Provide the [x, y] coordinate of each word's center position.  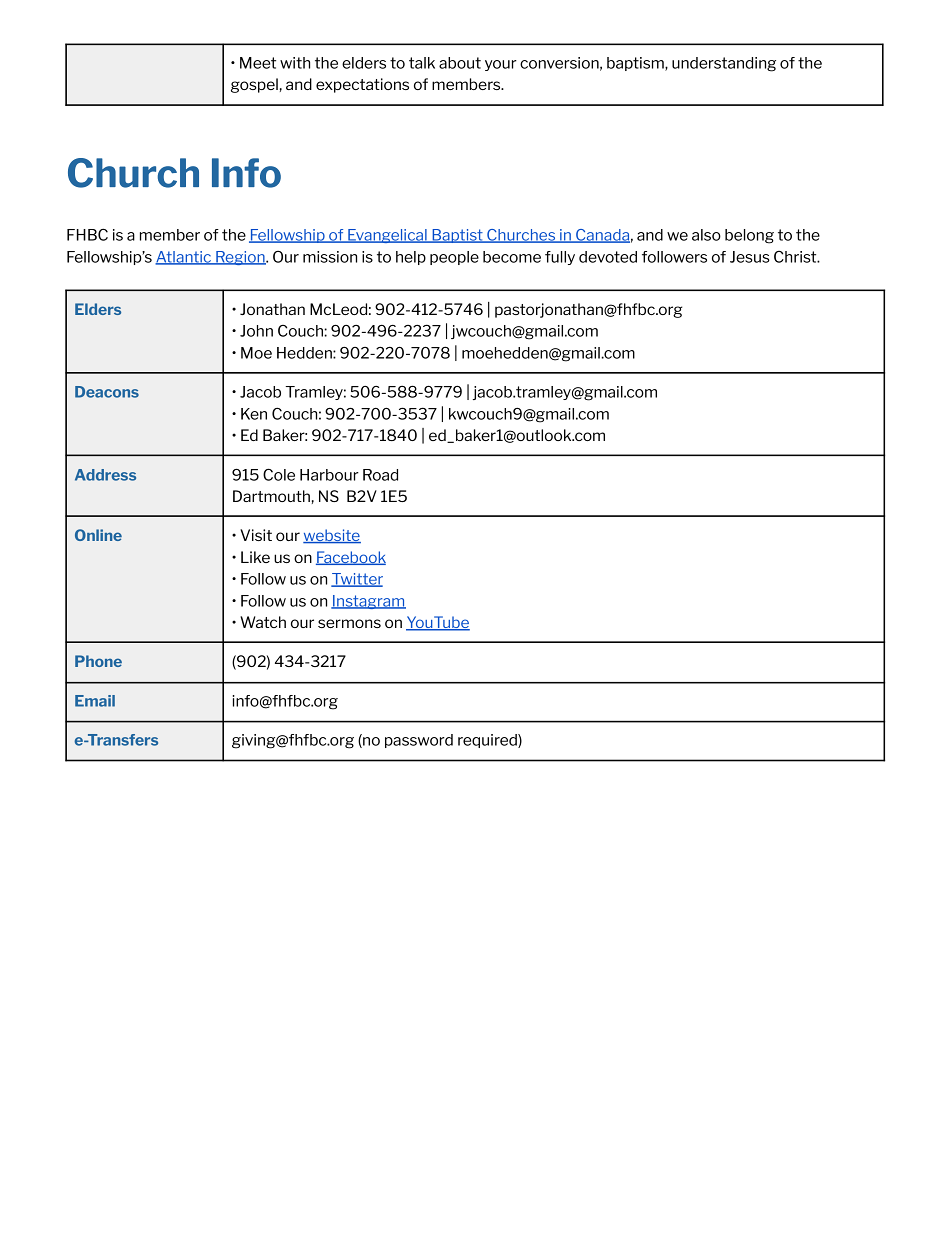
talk [422, 63]
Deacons [107, 392]
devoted [608, 257]
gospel [254, 85]
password [419, 741]
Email [95, 701]
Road [380, 475]
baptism [636, 64]
